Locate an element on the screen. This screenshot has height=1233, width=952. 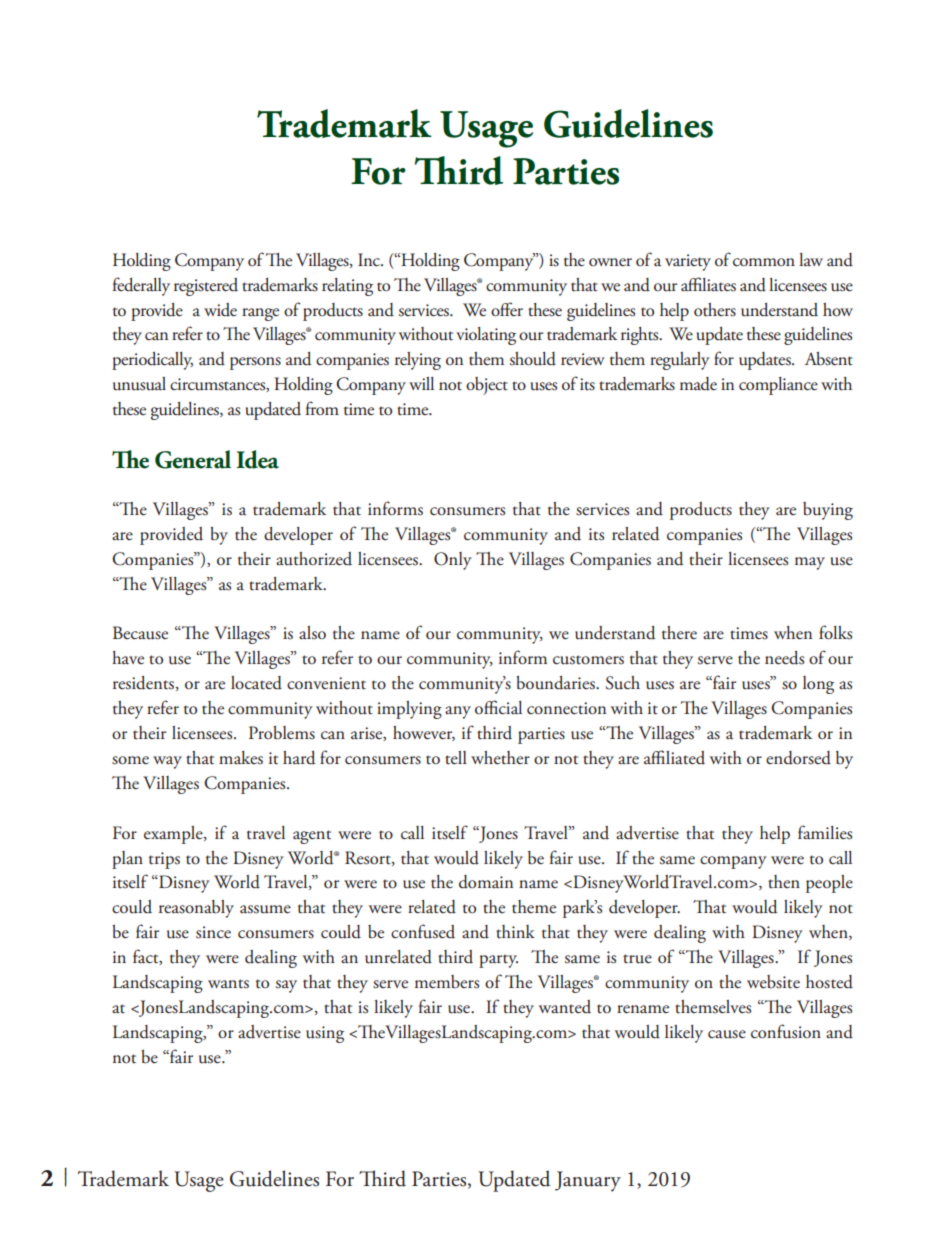
endorsed is located at coordinates (798, 758).
